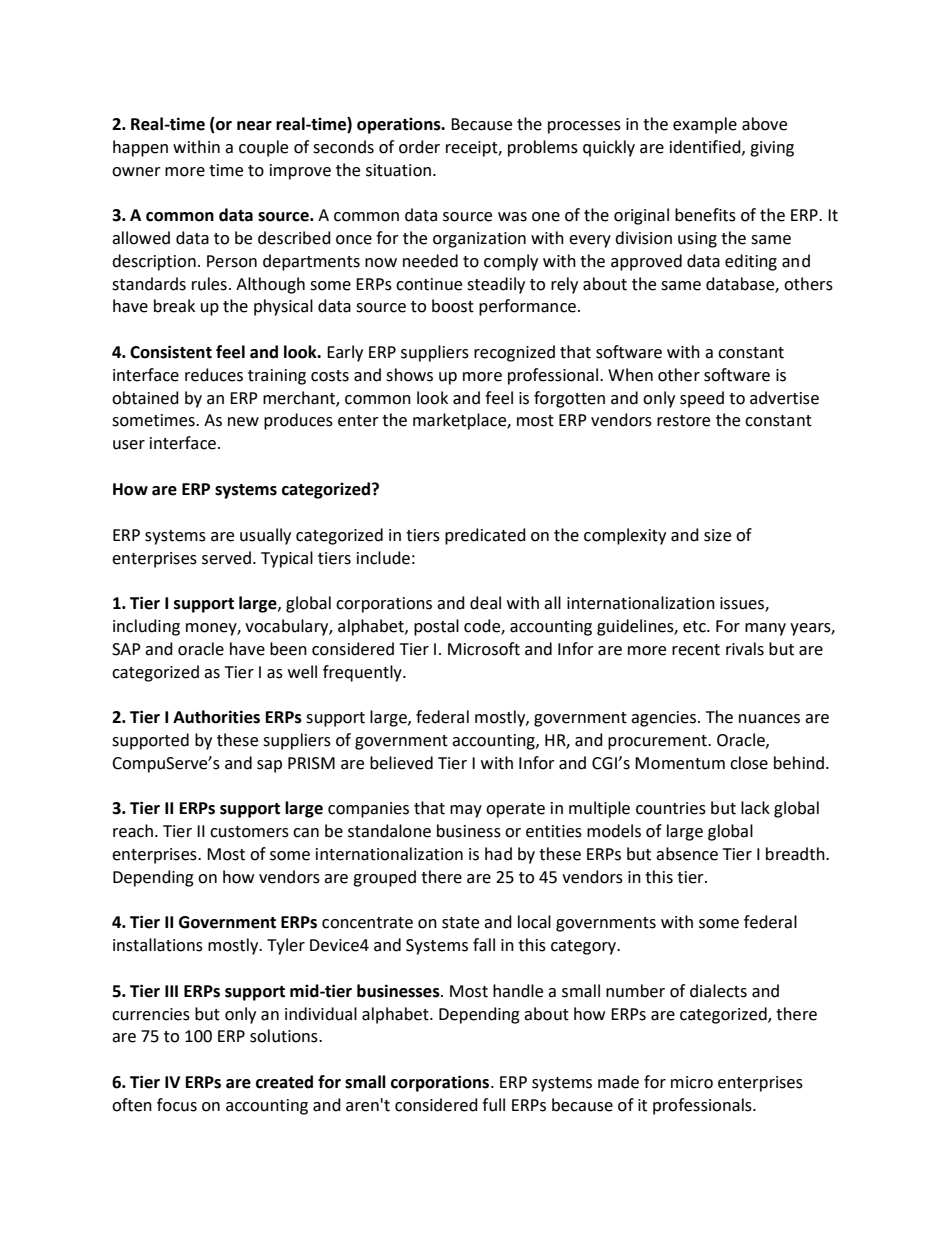 This screenshot has height=1233, width=952. What do you see at coordinates (419, 147) in the screenshot?
I see `order` at bounding box center [419, 147].
